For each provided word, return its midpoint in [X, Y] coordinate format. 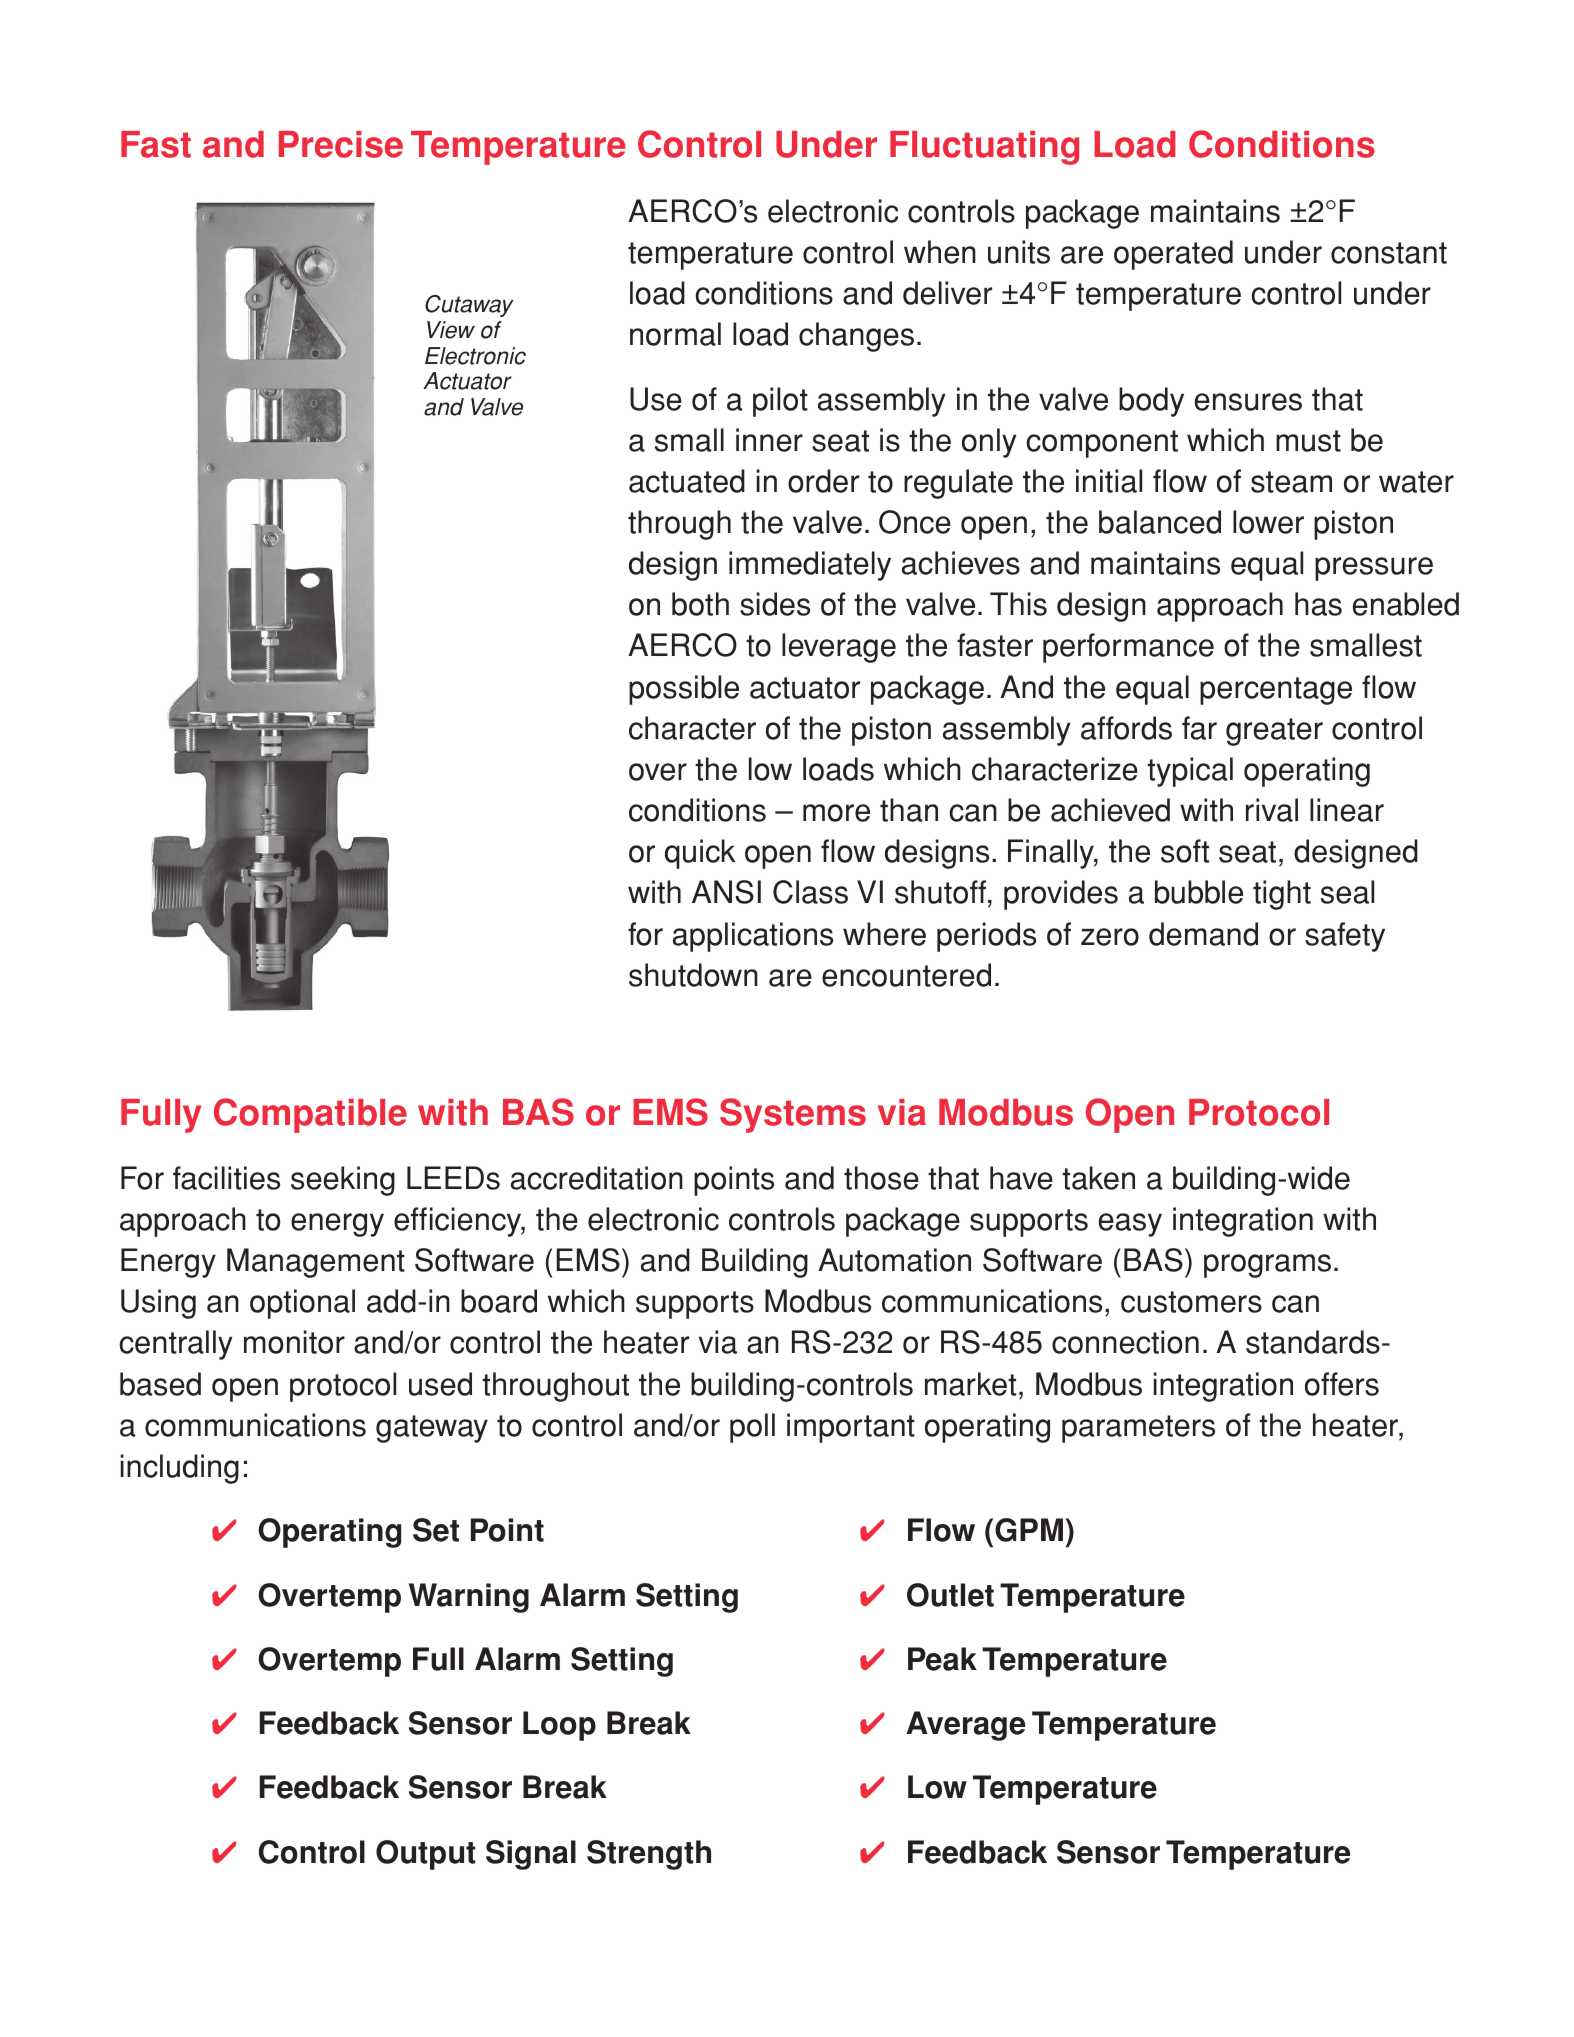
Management [316, 1263]
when [940, 252]
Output [426, 1855]
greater [1274, 732]
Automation [894, 1260]
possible [684, 690]
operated [1173, 255]
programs [1267, 1266]
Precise [341, 144]
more [836, 813]
